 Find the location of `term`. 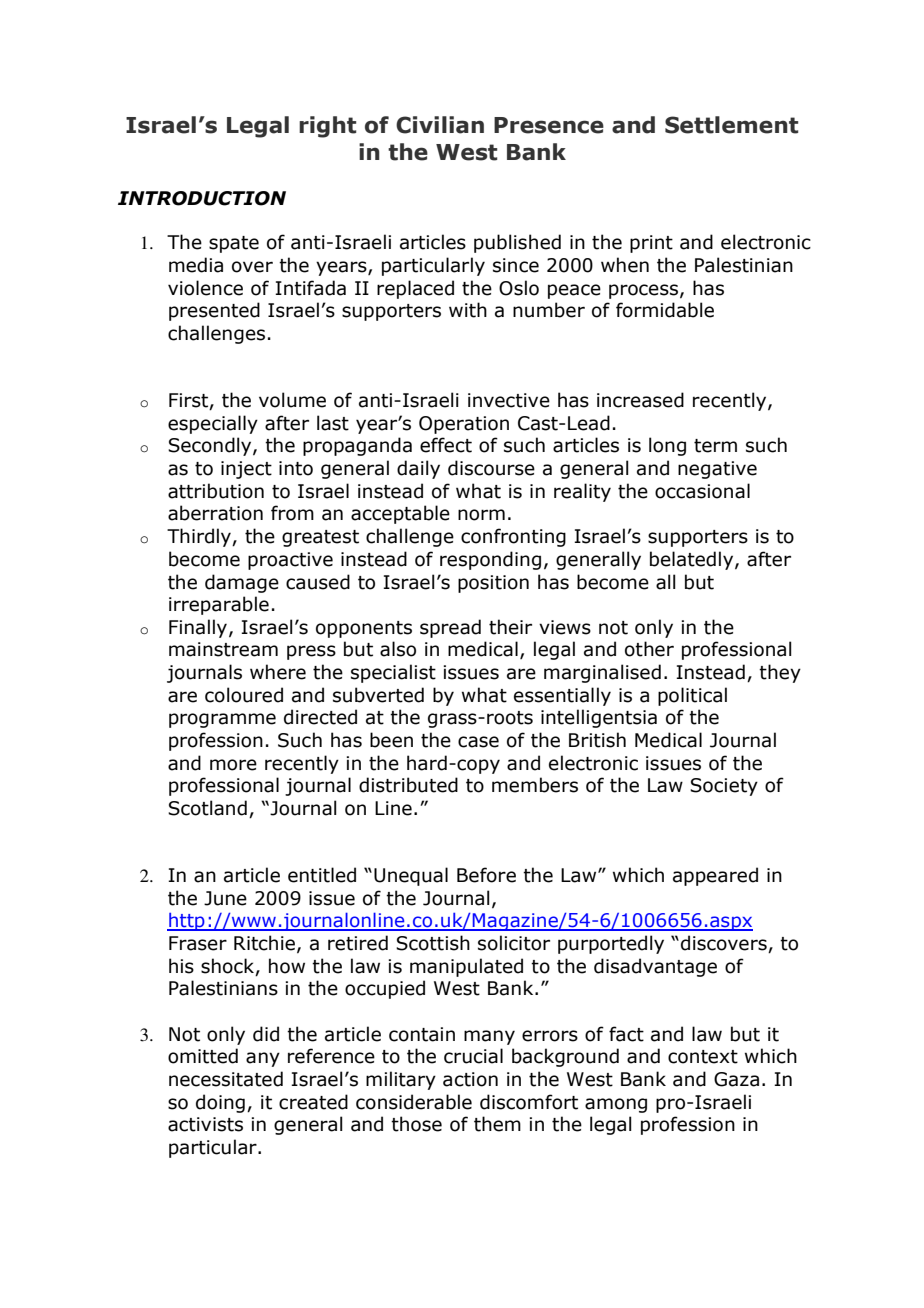

term is located at coordinates (715, 446).
